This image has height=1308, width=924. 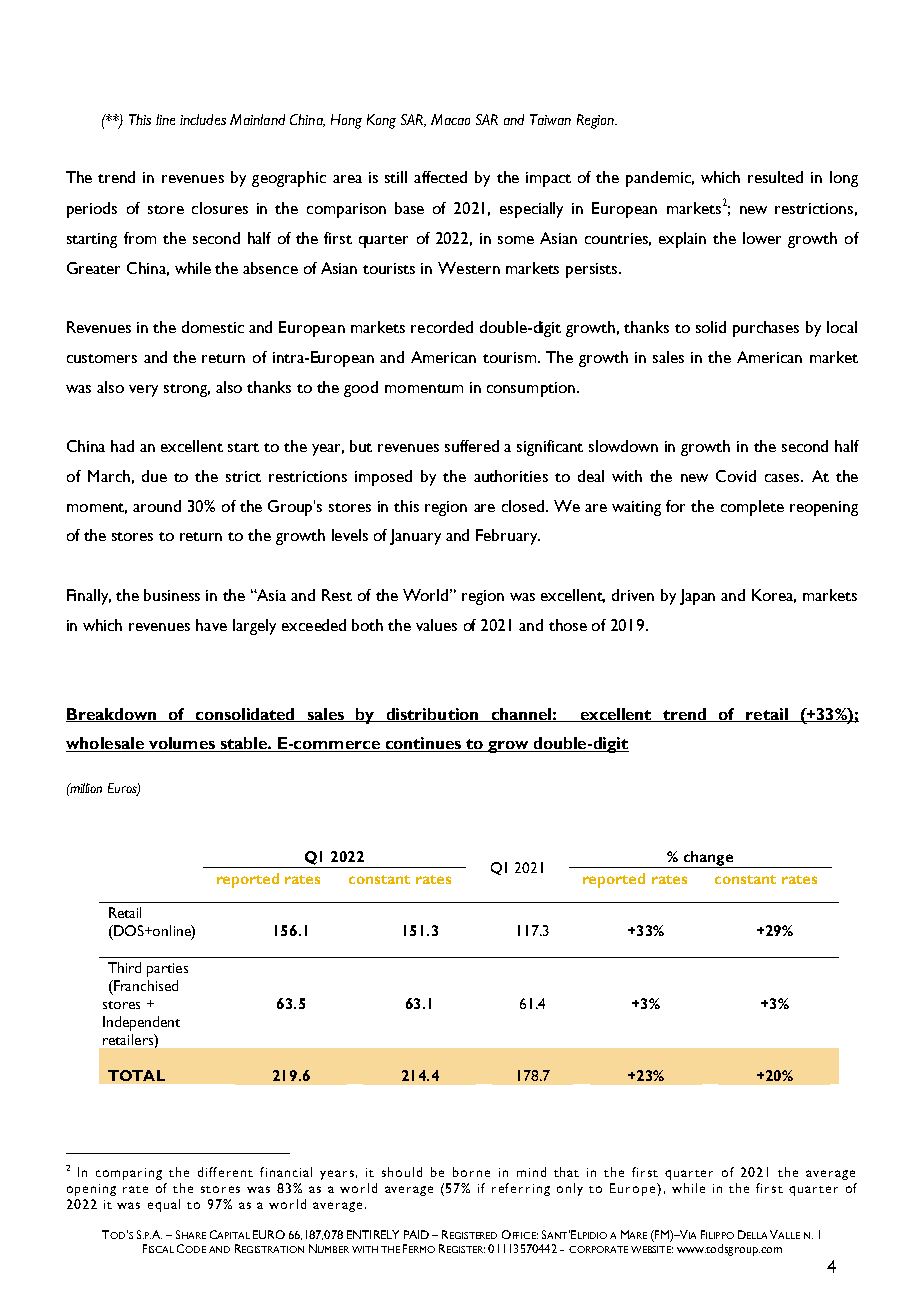 I want to click on affected, so click(x=440, y=177).
